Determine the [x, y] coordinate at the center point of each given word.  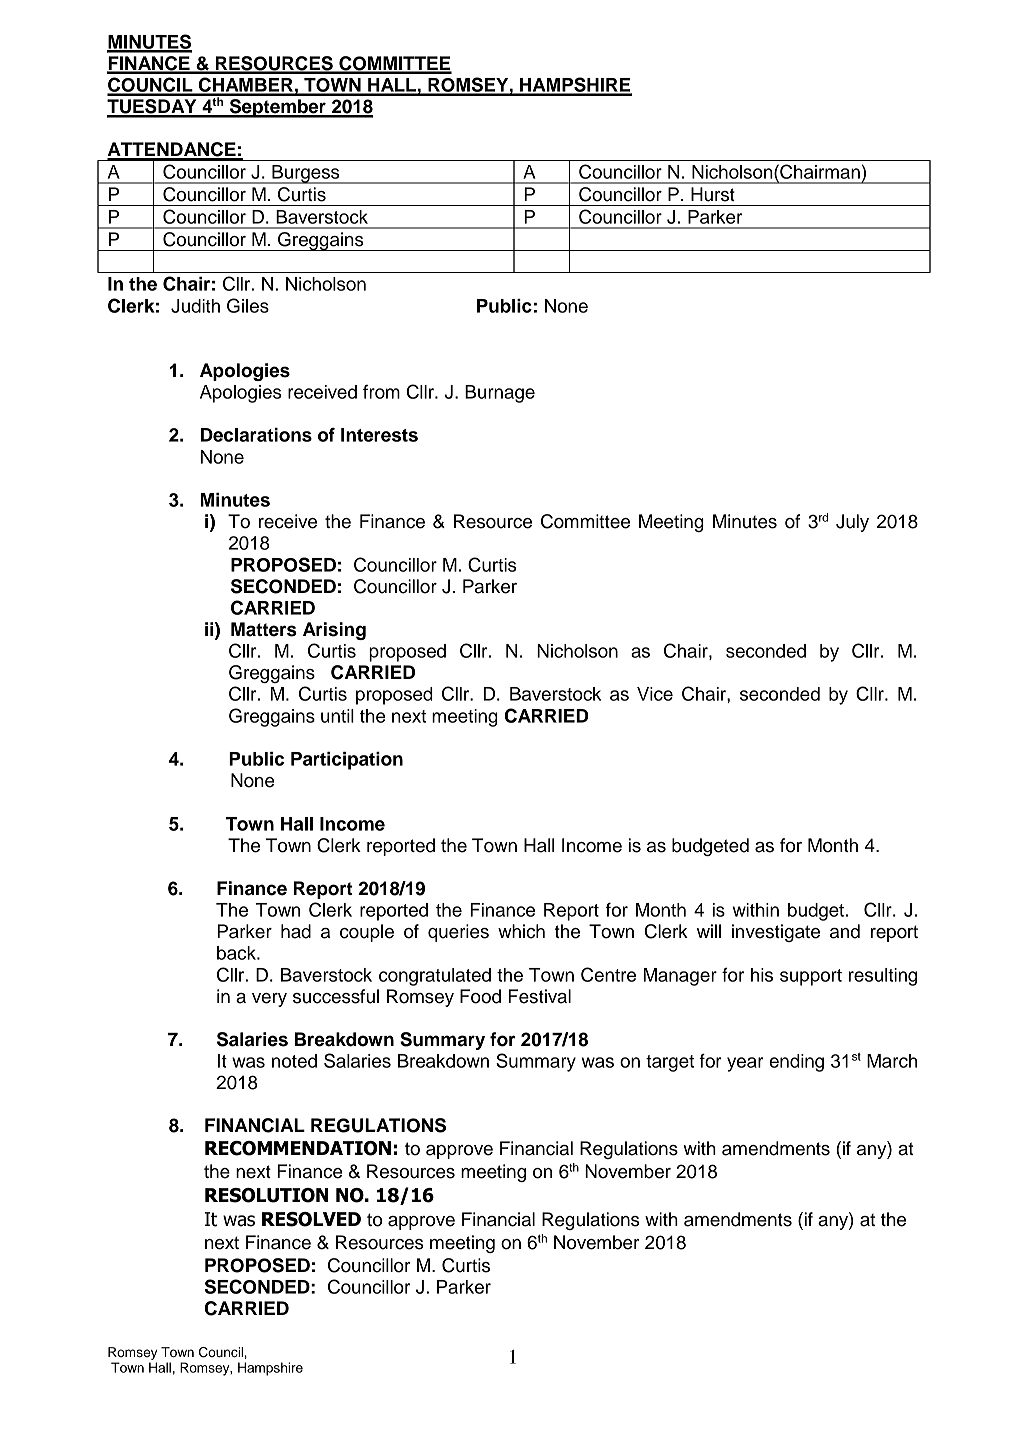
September [277, 108]
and [845, 931]
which [521, 931]
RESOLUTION [266, 1195]
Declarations [256, 435]
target [670, 1063]
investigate [776, 933]
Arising [334, 631]
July [852, 523]
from [381, 392]
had [296, 931]
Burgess [306, 174]
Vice [655, 694]
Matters [264, 629]
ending [796, 1063]
